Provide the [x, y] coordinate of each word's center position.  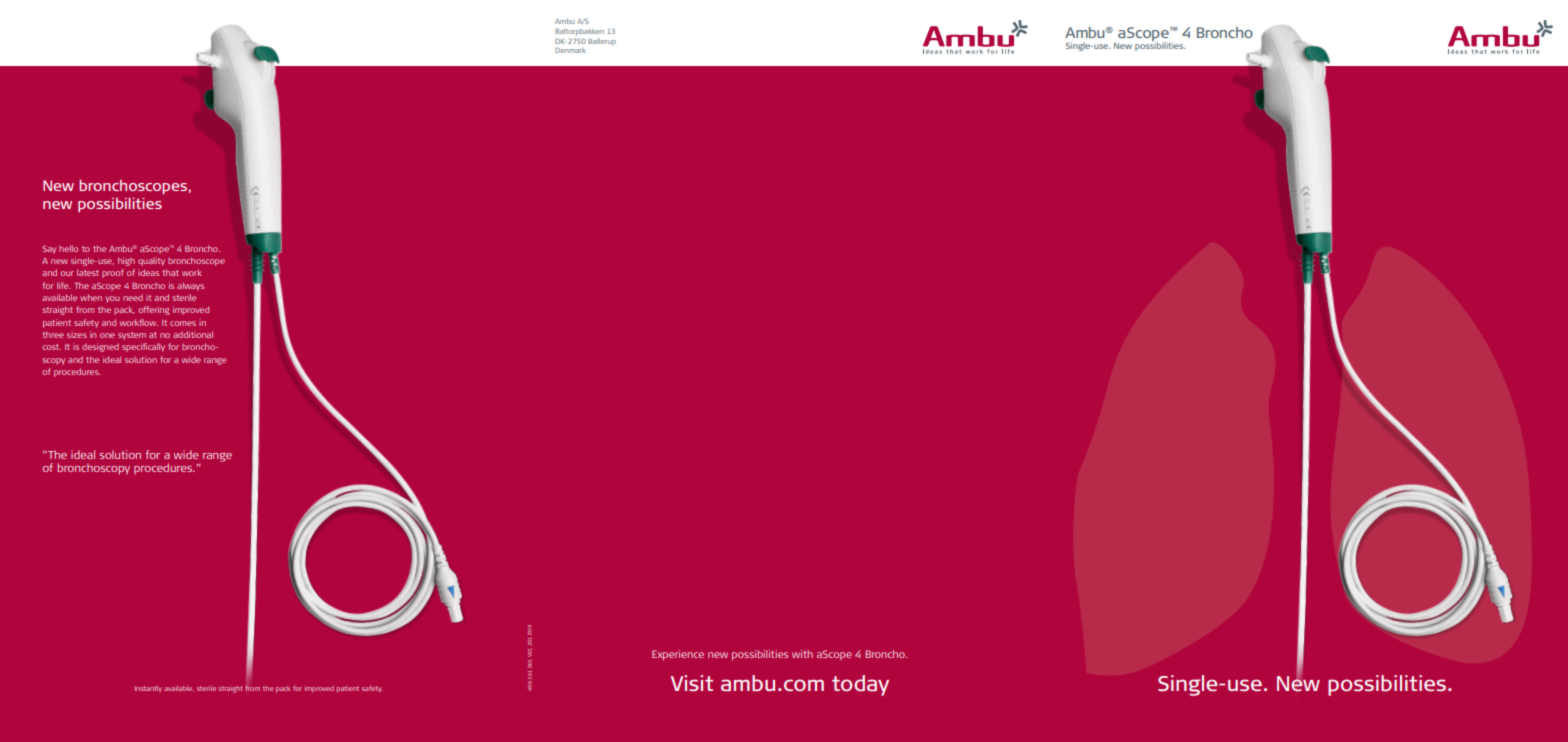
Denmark [570, 50]
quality [151, 261]
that [170, 272]
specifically [143, 347]
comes [183, 323]
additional [193, 334]
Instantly [148, 689]
